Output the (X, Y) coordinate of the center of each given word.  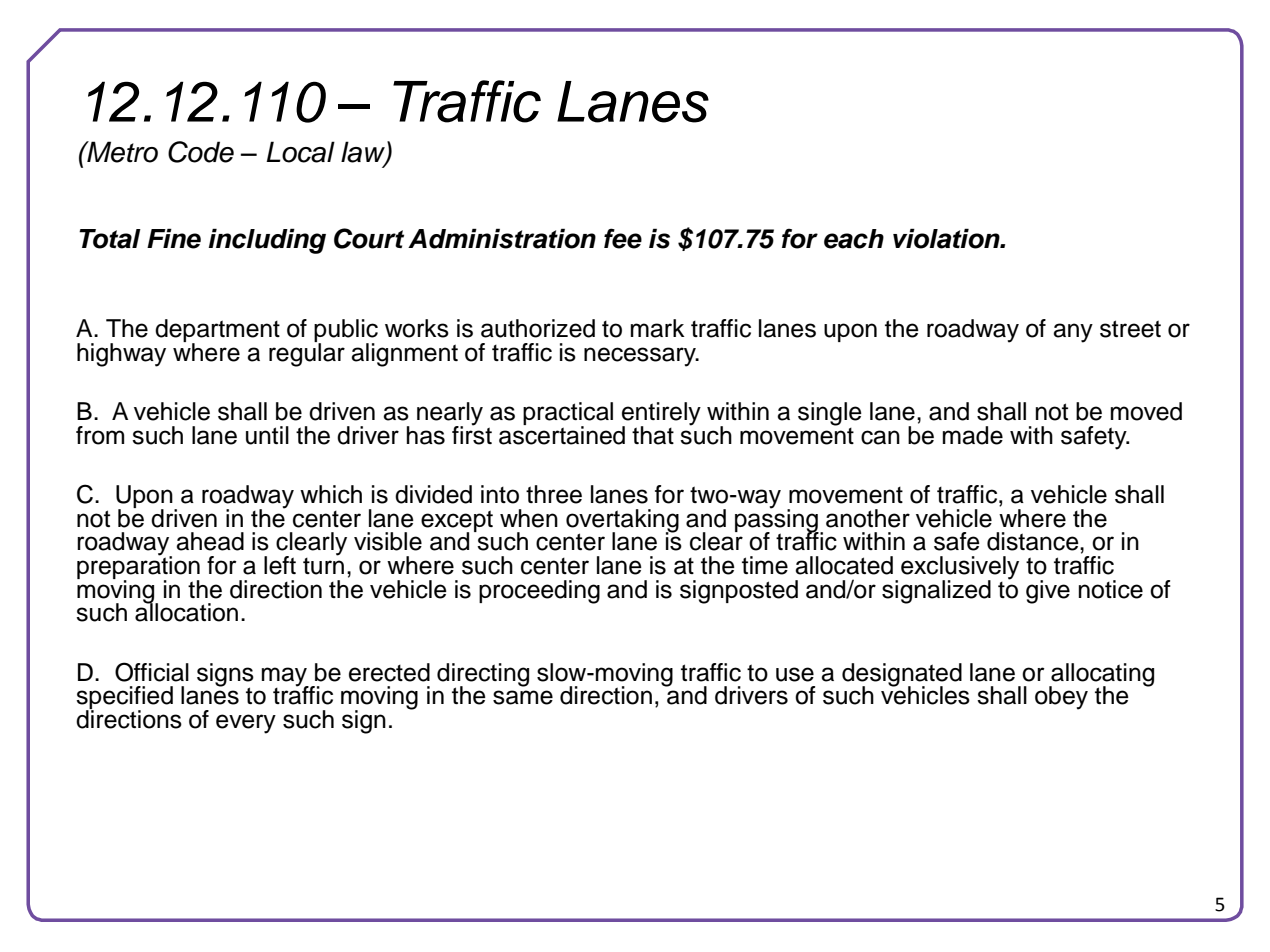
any (1073, 333)
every (246, 724)
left (280, 565)
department (217, 332)
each (854, 239)
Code (201, 152)
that (653, 435)
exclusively (960, 569)
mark (658, 328)
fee (623, 238)
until (267, 435)
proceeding (539, 592)
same (523, 697)
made (973, 435)
